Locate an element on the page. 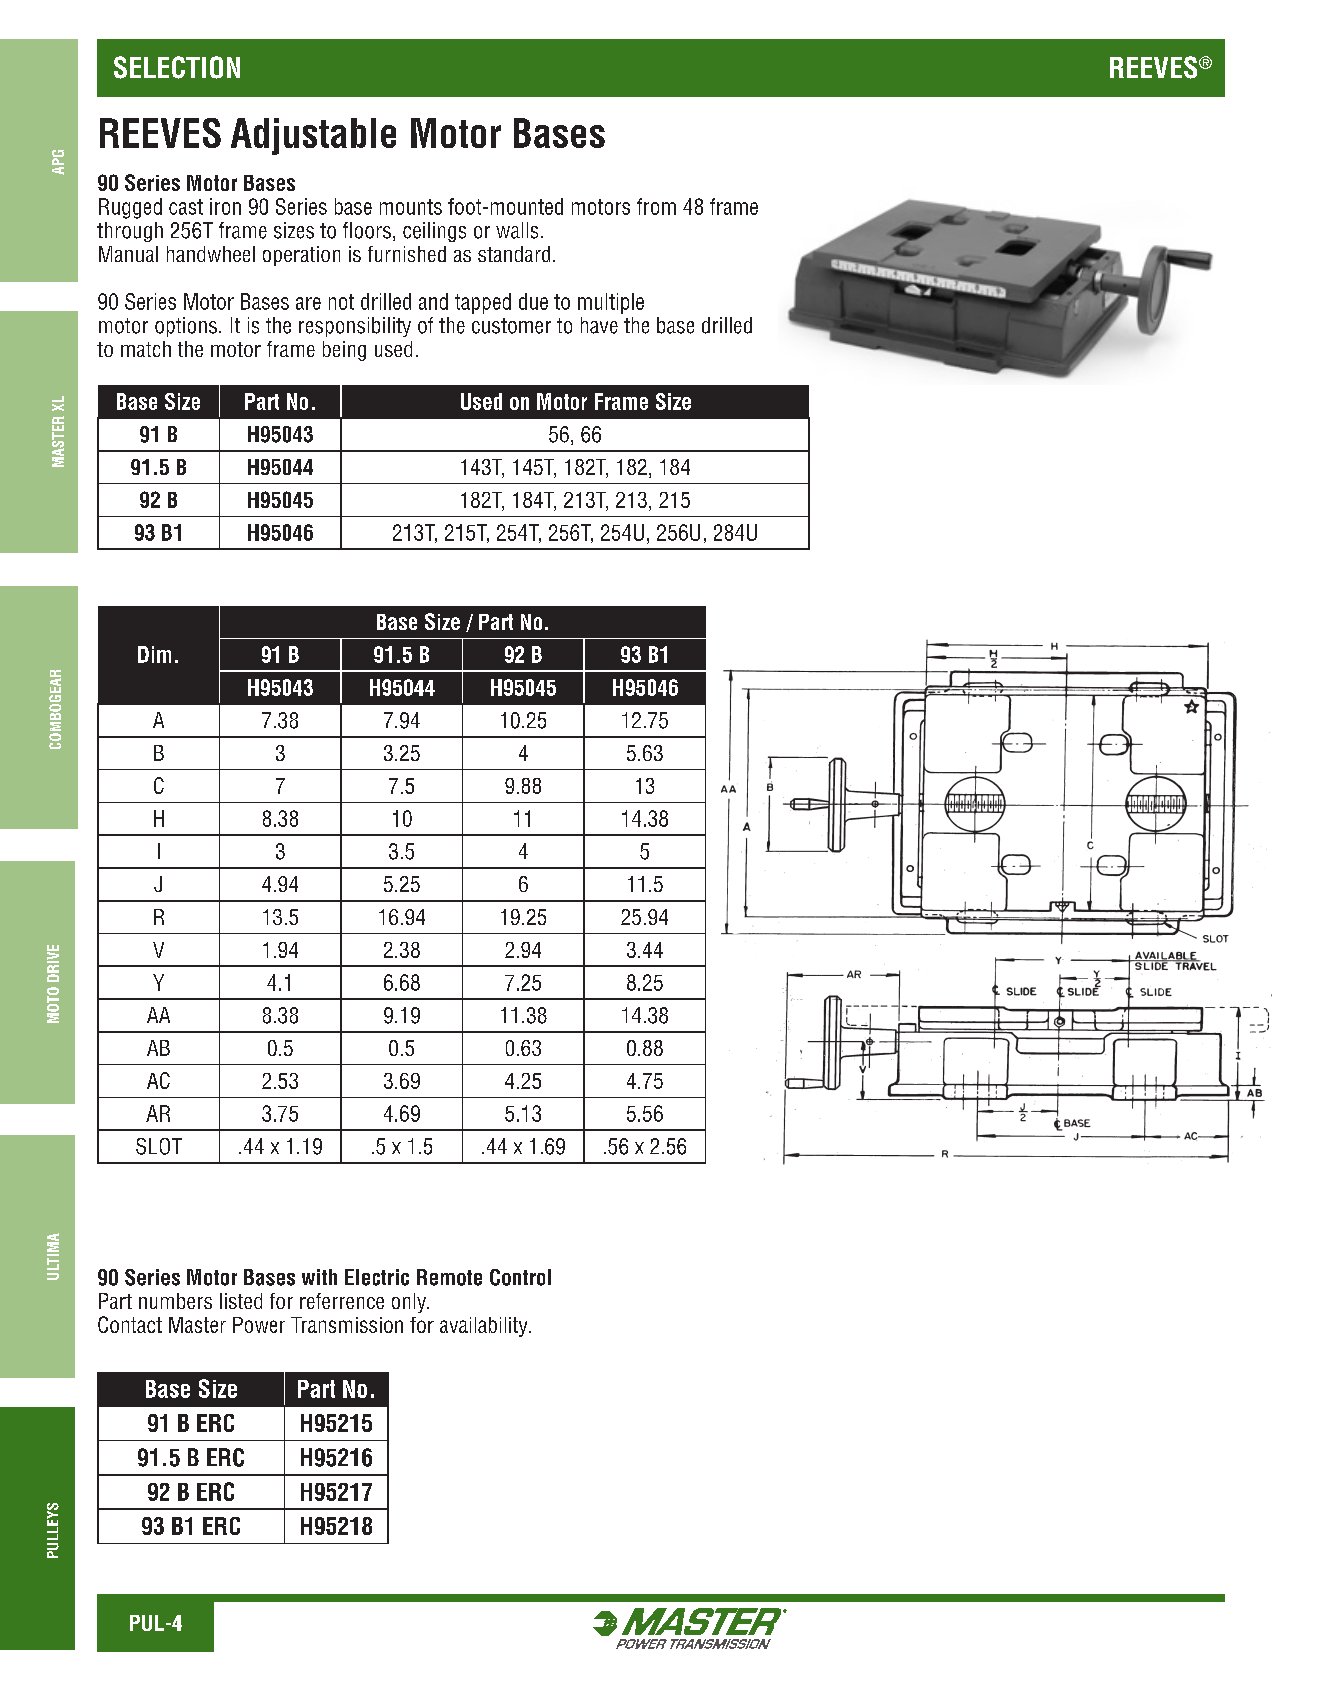 The height and width of the image is (1691, 1322). SELECTION is located at coordinates (177, 67).
